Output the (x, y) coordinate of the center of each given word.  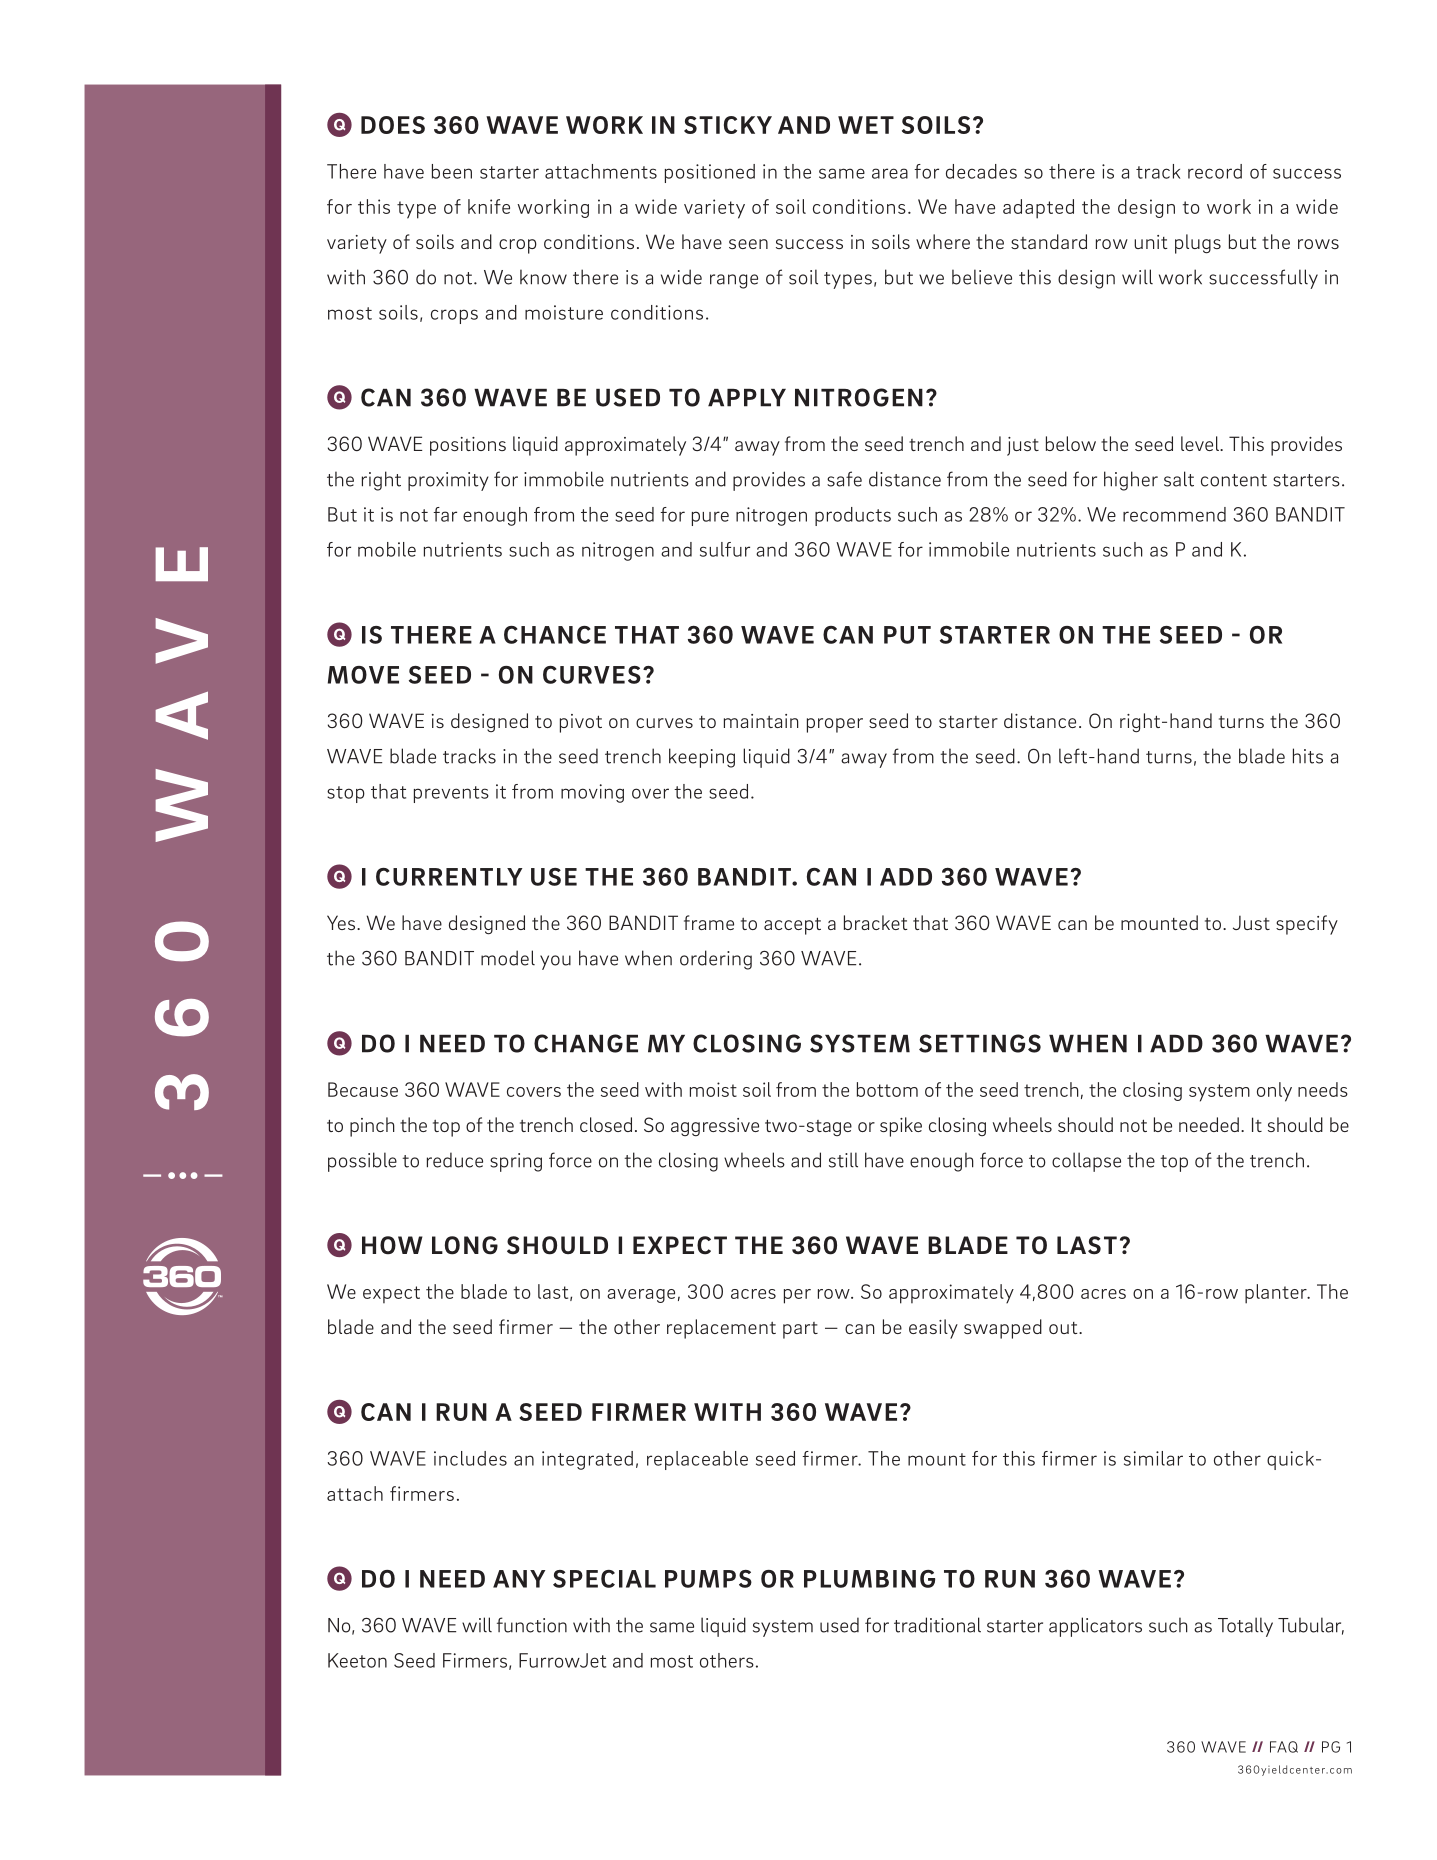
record (1215, 171)
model (508, 958)
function (532, 1625)
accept (792, 926)
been (452, 171)
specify (1307, 925)
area (890, 173)
